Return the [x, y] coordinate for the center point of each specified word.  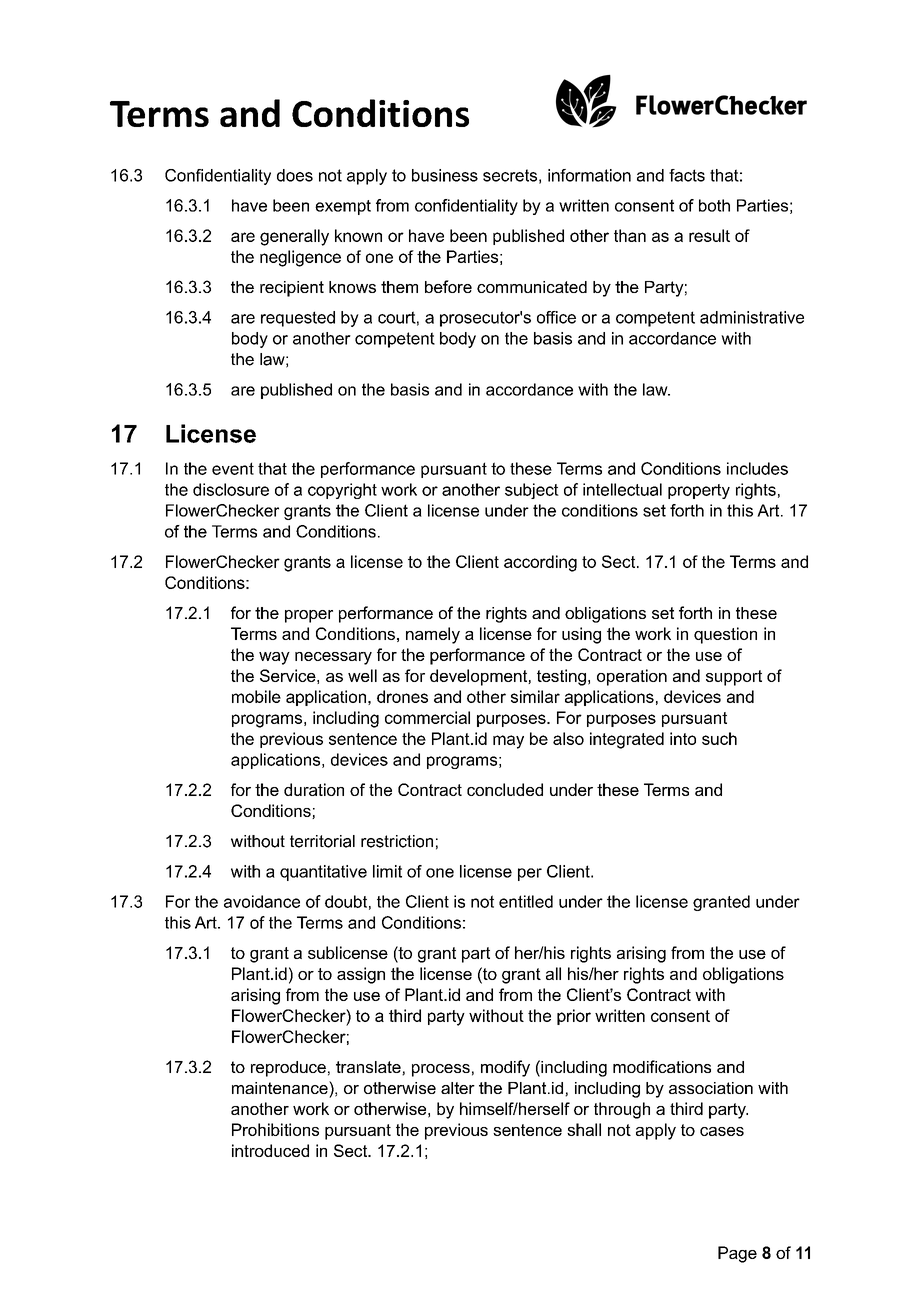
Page [737, 1254]
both [714, 205]
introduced [270, 1150]
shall [584, 1129]
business [445, 175]
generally [294, 237]
